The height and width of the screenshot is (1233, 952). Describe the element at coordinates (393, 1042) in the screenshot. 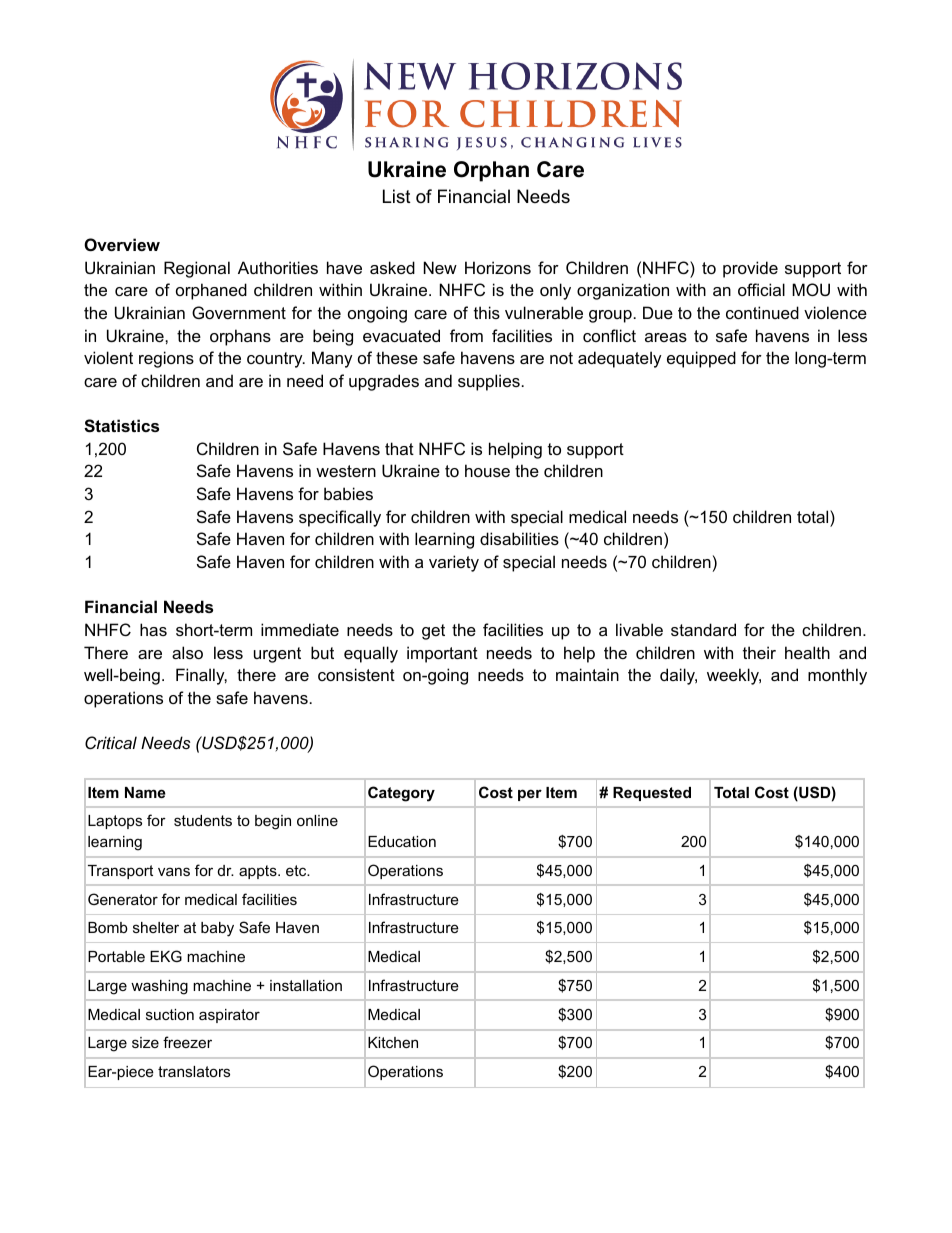

I see `Kitchen` at that location.
